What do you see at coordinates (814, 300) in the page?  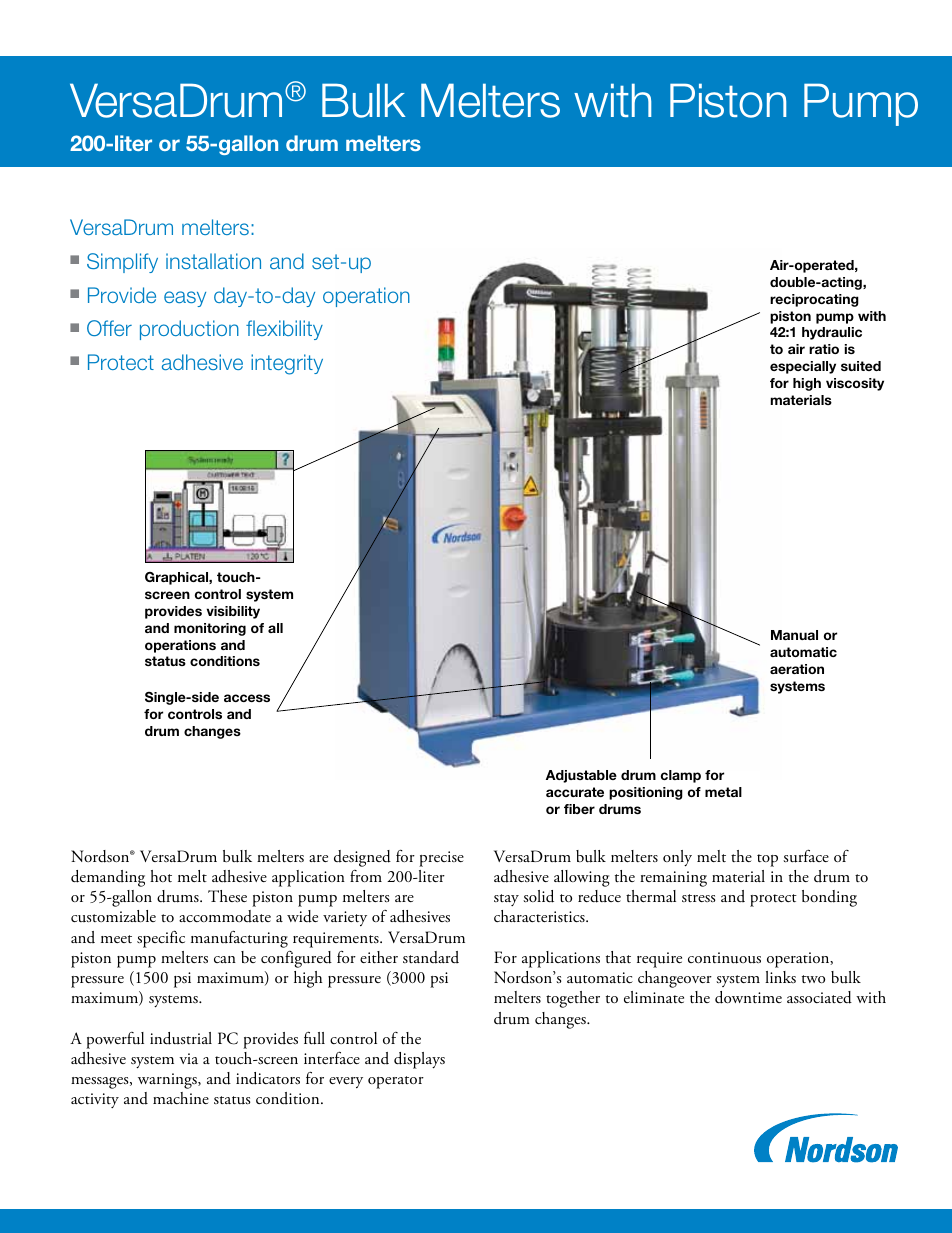 I see `reciprocating` at bounding box center [814, 300].
